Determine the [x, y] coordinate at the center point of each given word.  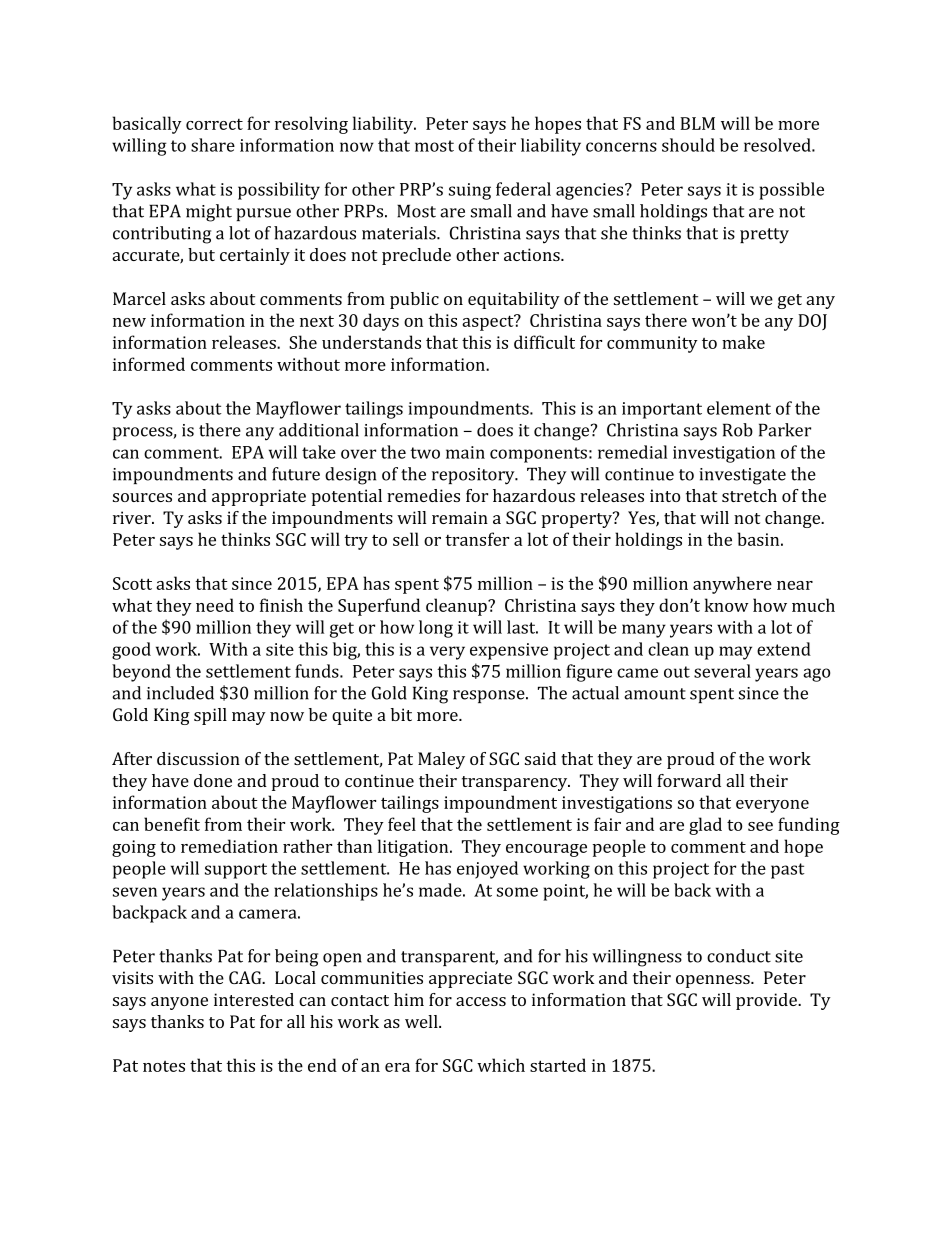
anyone [179, 1003]
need [215, 605]
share [213, 145]
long [436, 629]
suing [470, 191]
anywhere [732, 585]
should [688, 145]
